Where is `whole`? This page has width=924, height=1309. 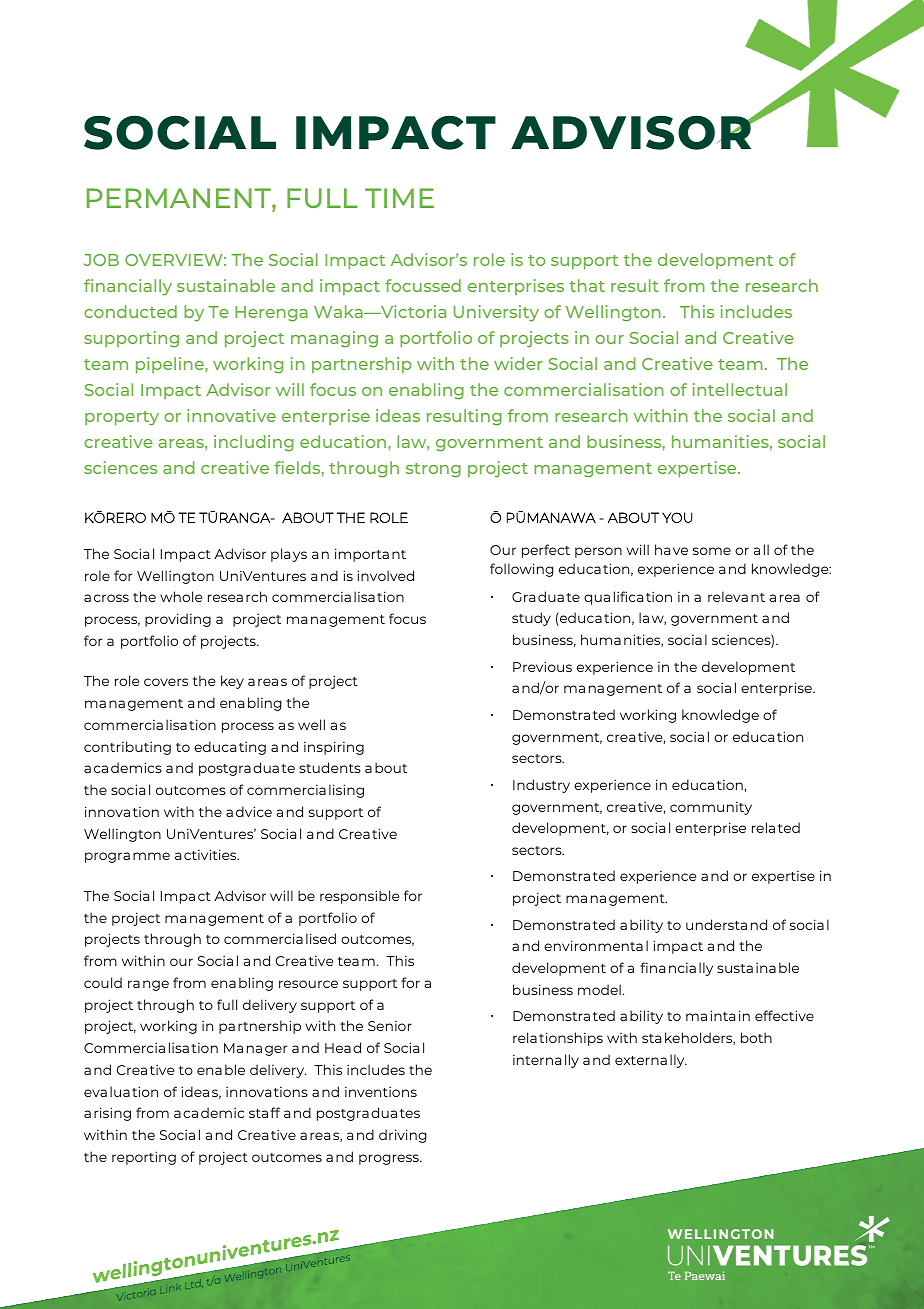
whole is located at coordinates (181, 596).
